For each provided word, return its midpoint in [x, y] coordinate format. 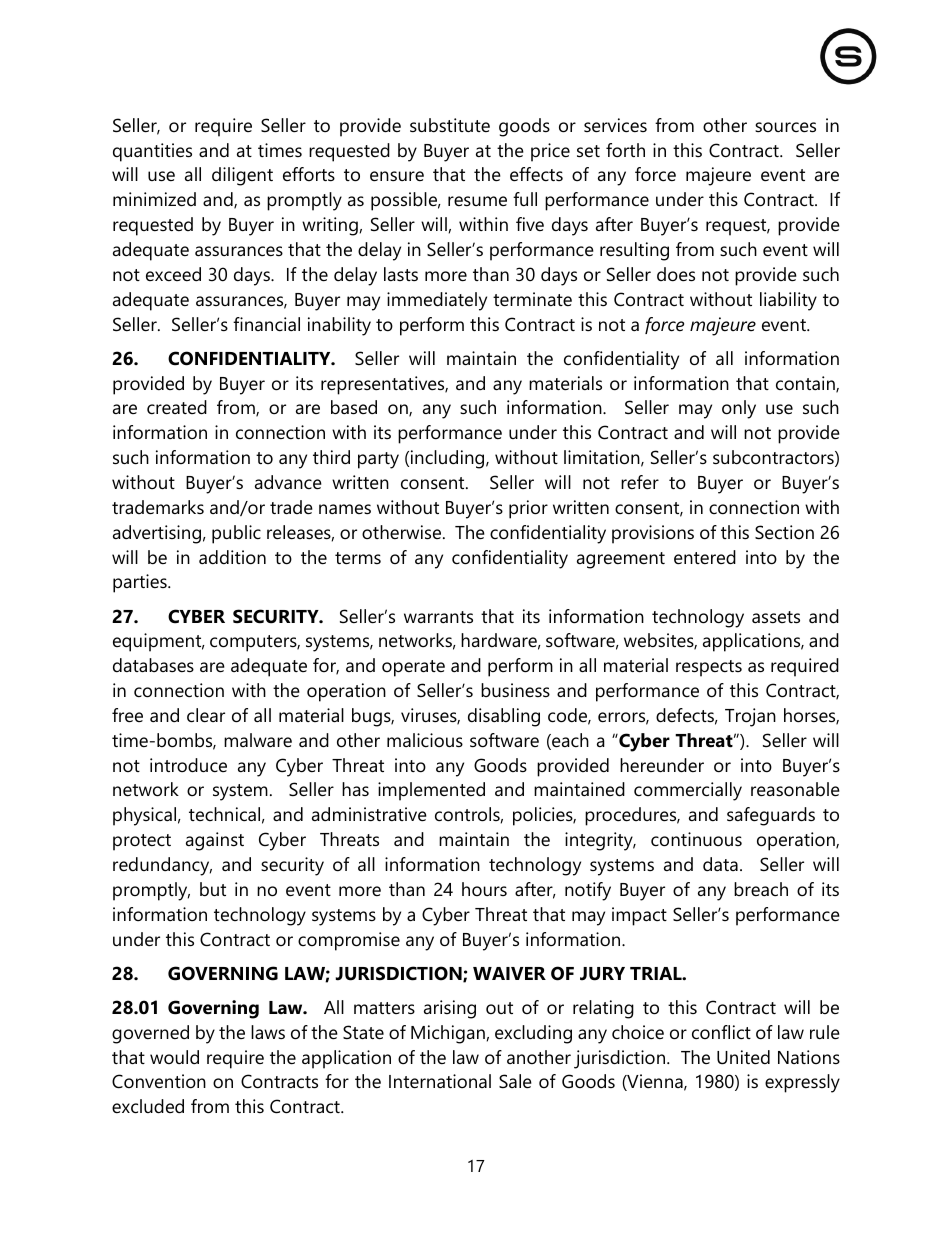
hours [484, 889]
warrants [438, 617]
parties [141, 583]
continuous [696, 839]
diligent [242, 176]
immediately [437, 301]
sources [785, 127]
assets [776, 617]
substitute [450, 125]
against [215, 841]
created [177, 407]
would [174, 1057]
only [739, 409]
